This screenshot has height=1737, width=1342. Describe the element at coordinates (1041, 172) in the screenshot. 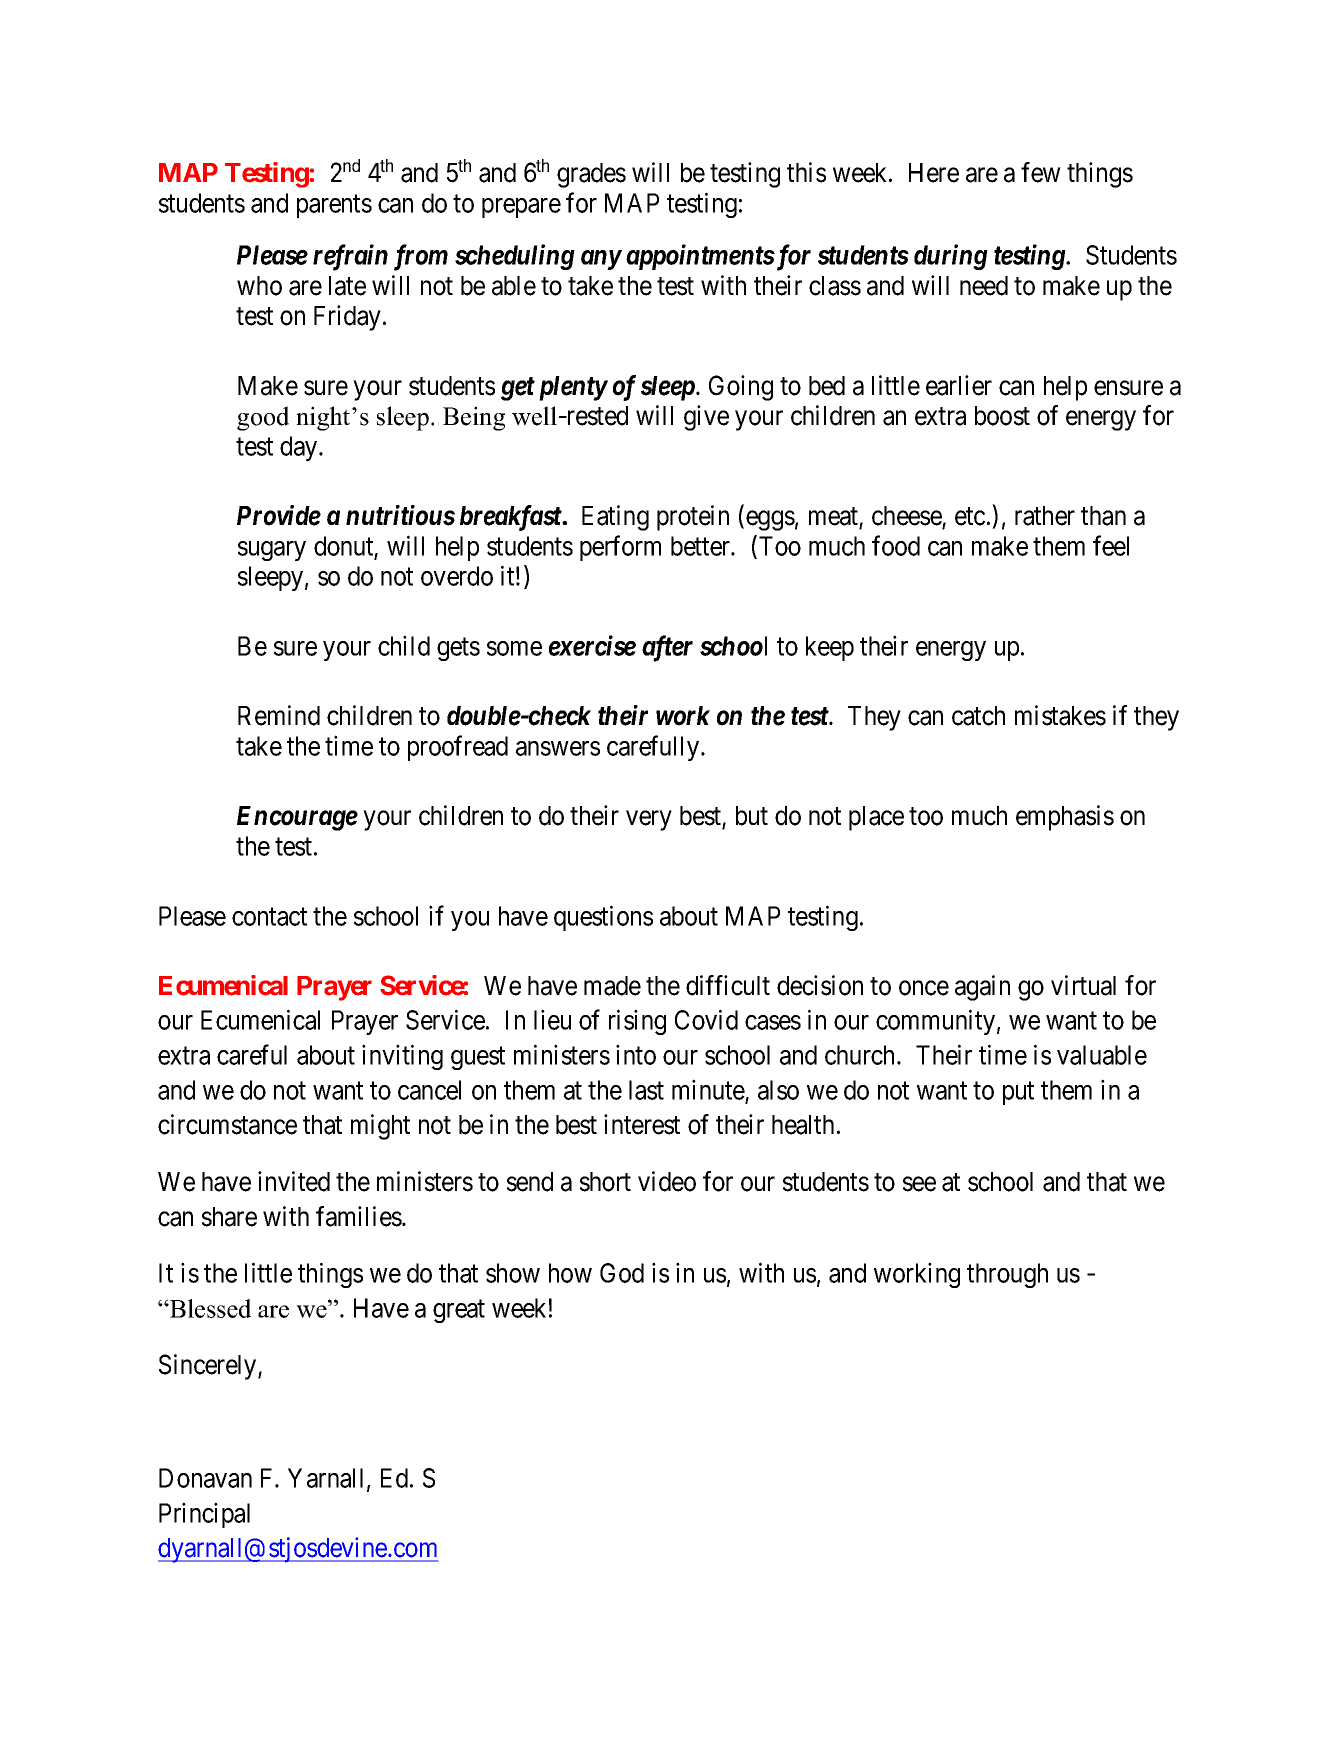

I see `few` at that location.
